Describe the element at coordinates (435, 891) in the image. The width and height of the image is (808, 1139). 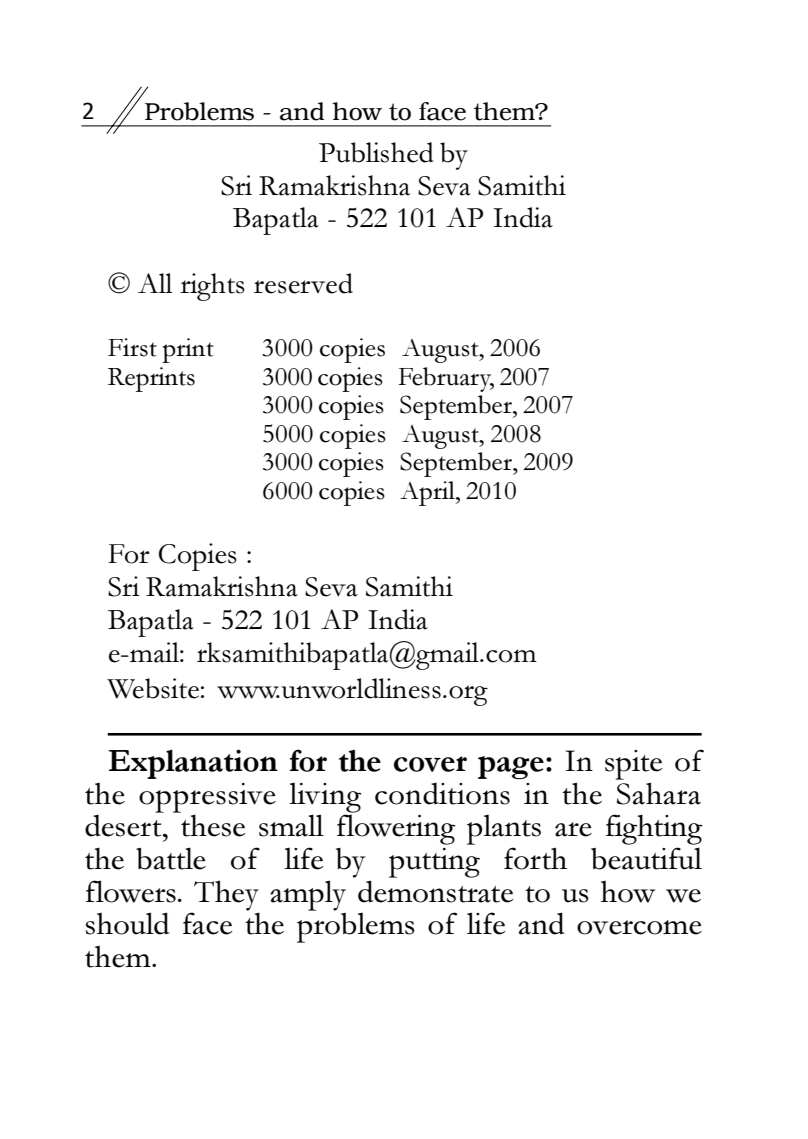
I see `demonstrate` at that location.
